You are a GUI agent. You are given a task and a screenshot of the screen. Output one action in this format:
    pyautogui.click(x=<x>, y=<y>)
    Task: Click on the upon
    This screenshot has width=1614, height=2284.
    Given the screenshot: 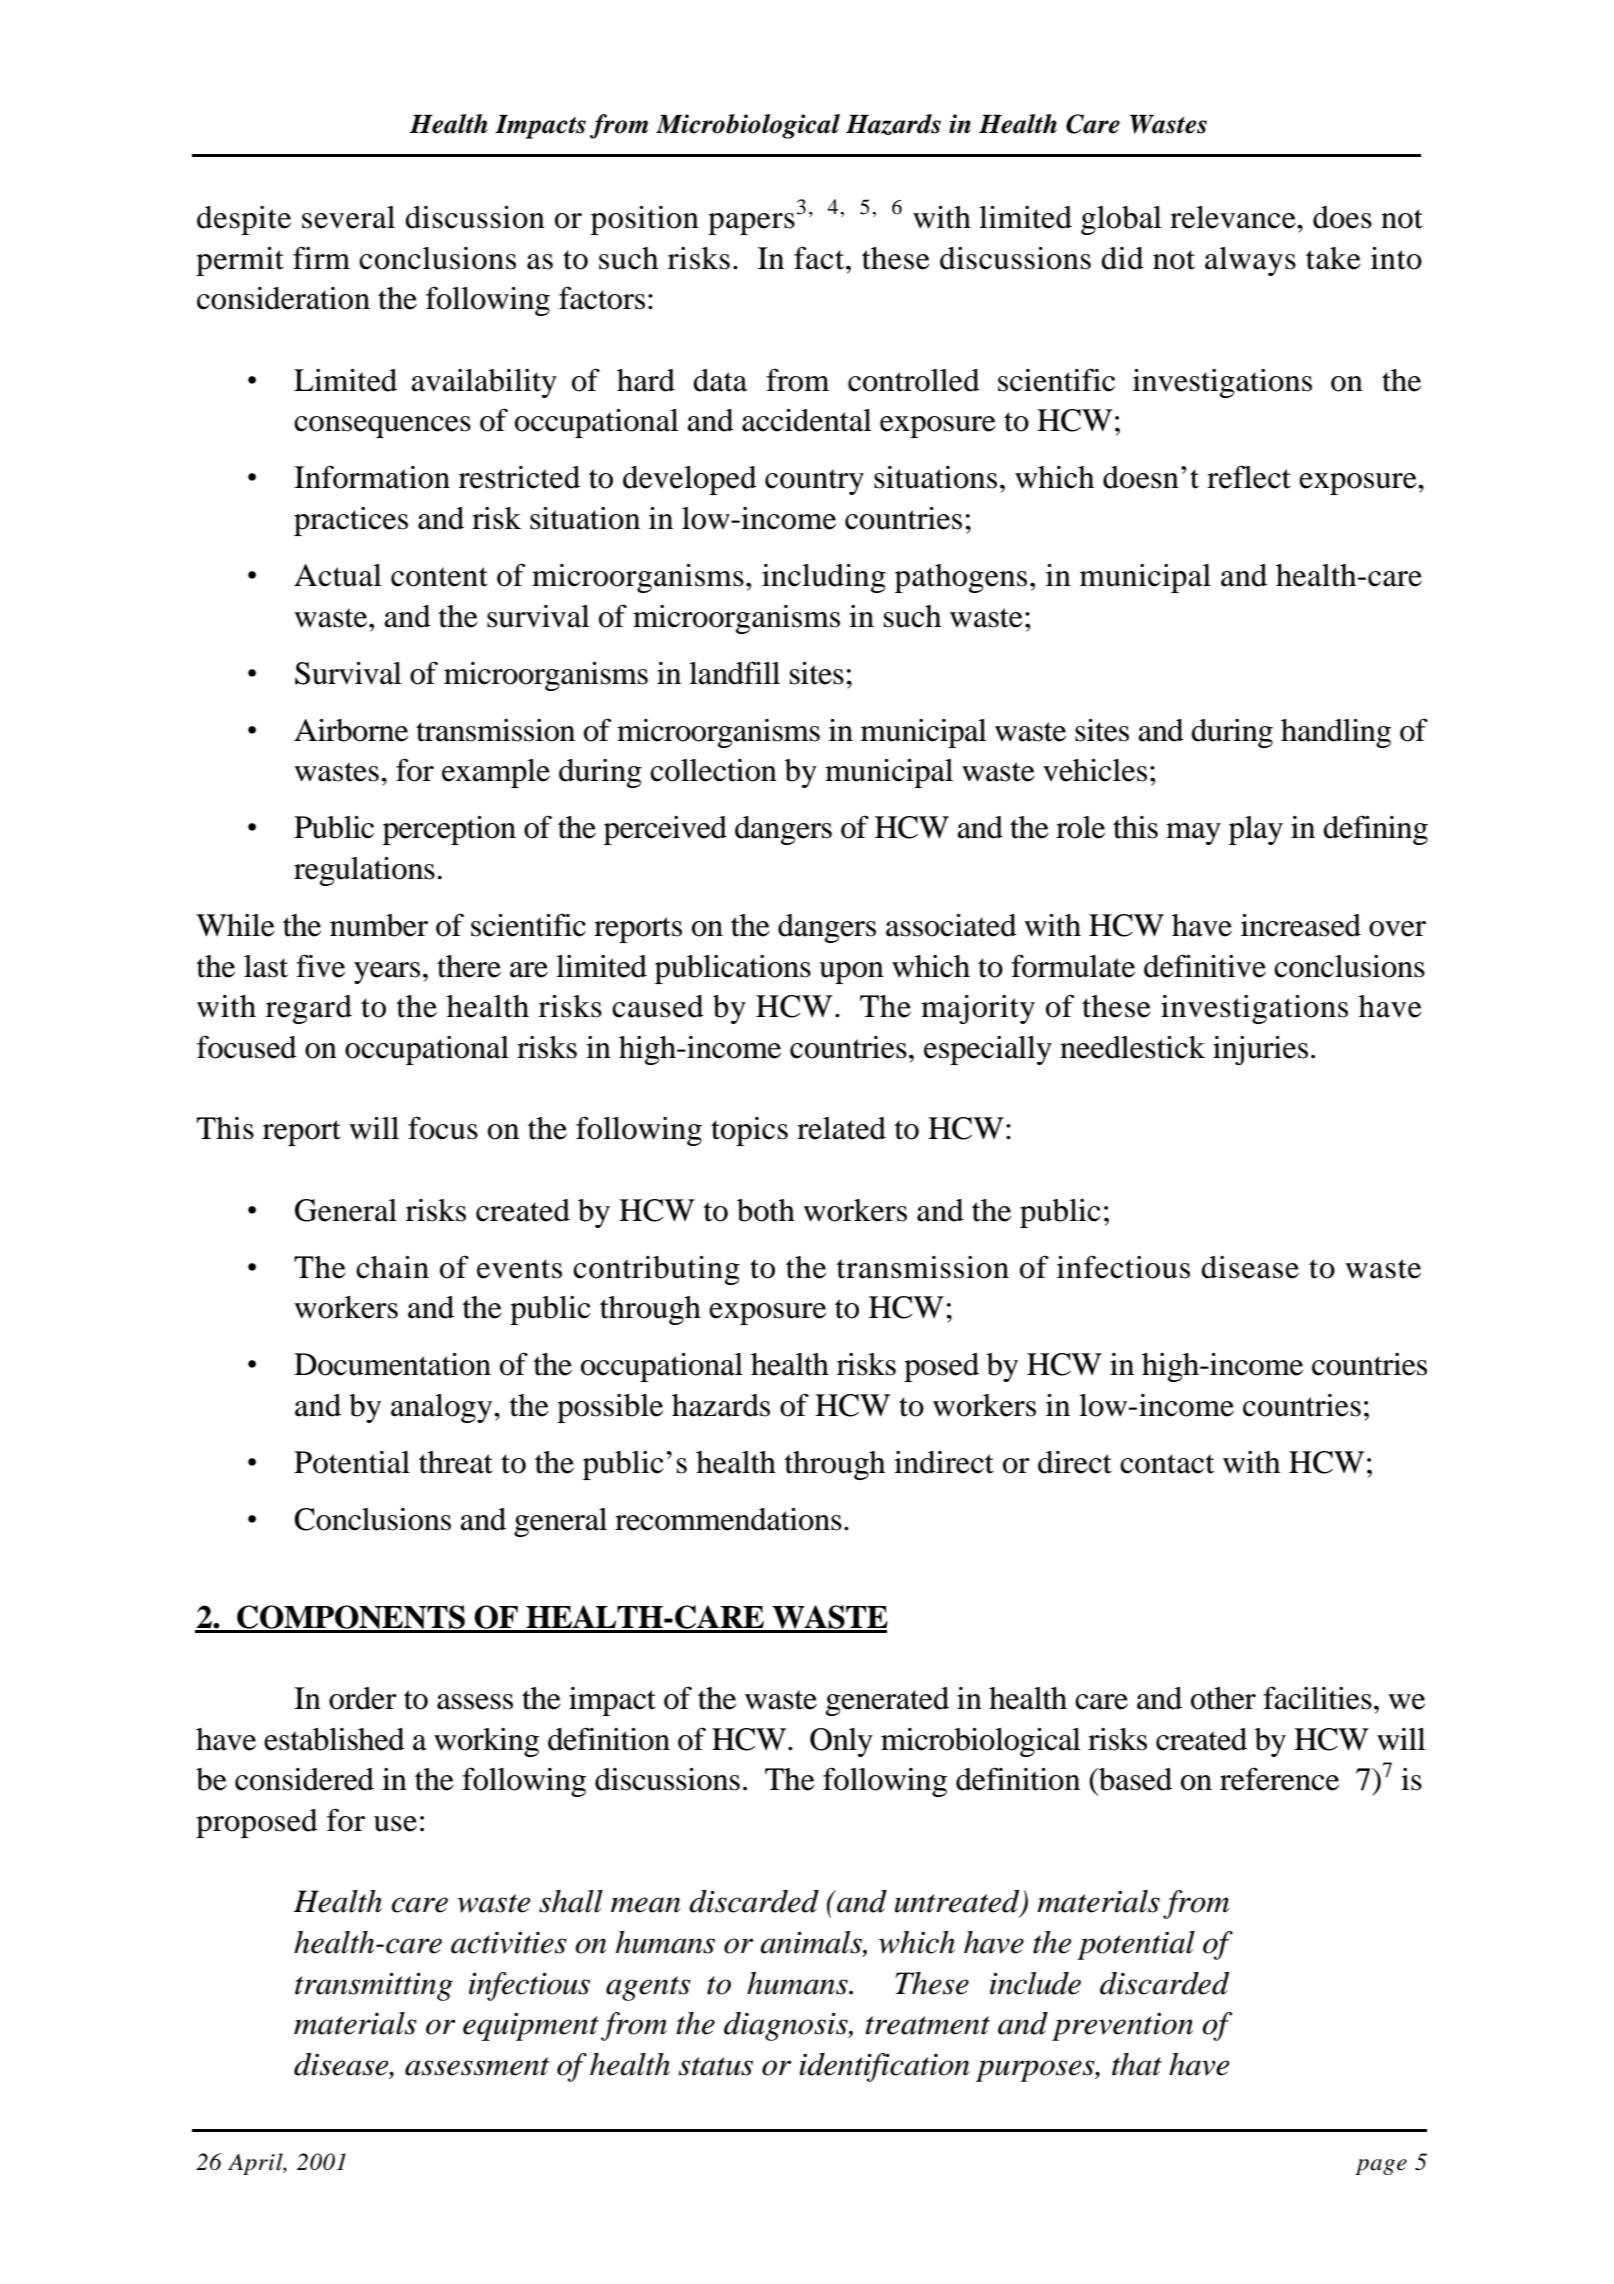 What is the action you would take?
    pyautogui.click(x=851, y=973)
